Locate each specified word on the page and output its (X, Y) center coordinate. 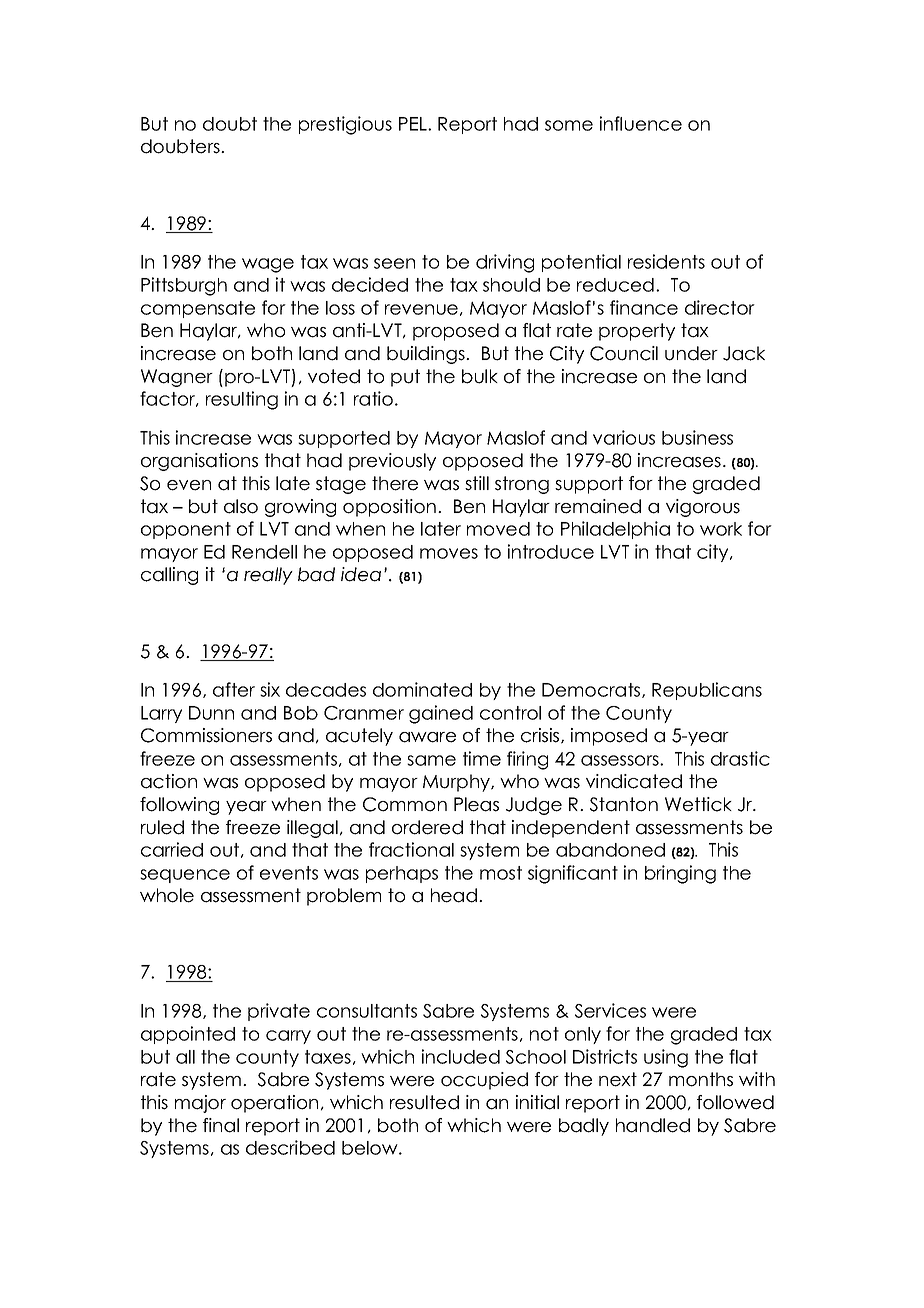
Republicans (707, 691)
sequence (185, 876)
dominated (422, 689)
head (454, 895)
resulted (424, 1102)
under (691, 353)
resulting (242, 400)
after (234, 689)
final (221, 1125)
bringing (680, 874)
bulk (480, 376)
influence (641, 123)
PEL (414, 124)
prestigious (345, 125)
